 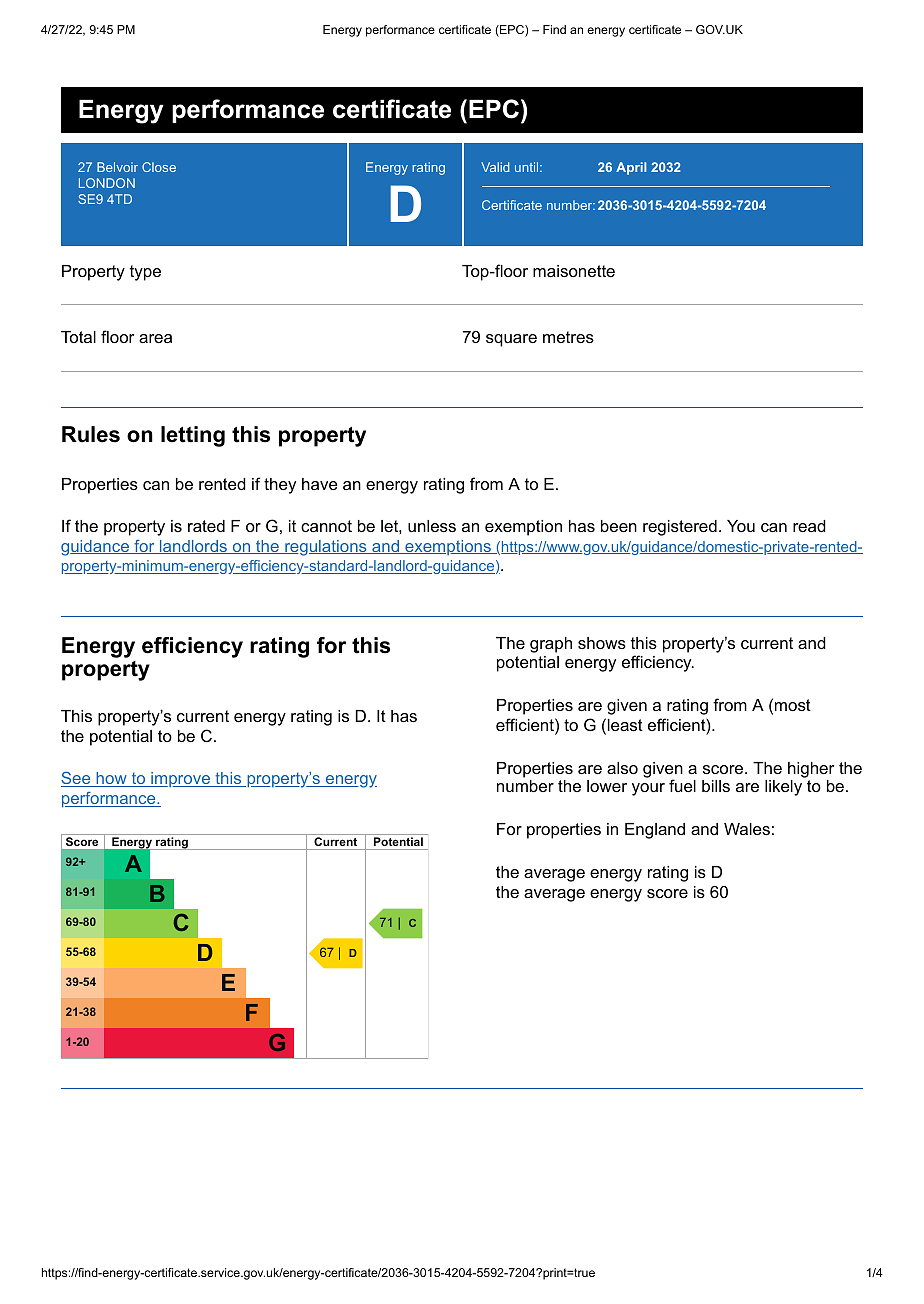 I want to click on rated, so click(x=206, y=526).
